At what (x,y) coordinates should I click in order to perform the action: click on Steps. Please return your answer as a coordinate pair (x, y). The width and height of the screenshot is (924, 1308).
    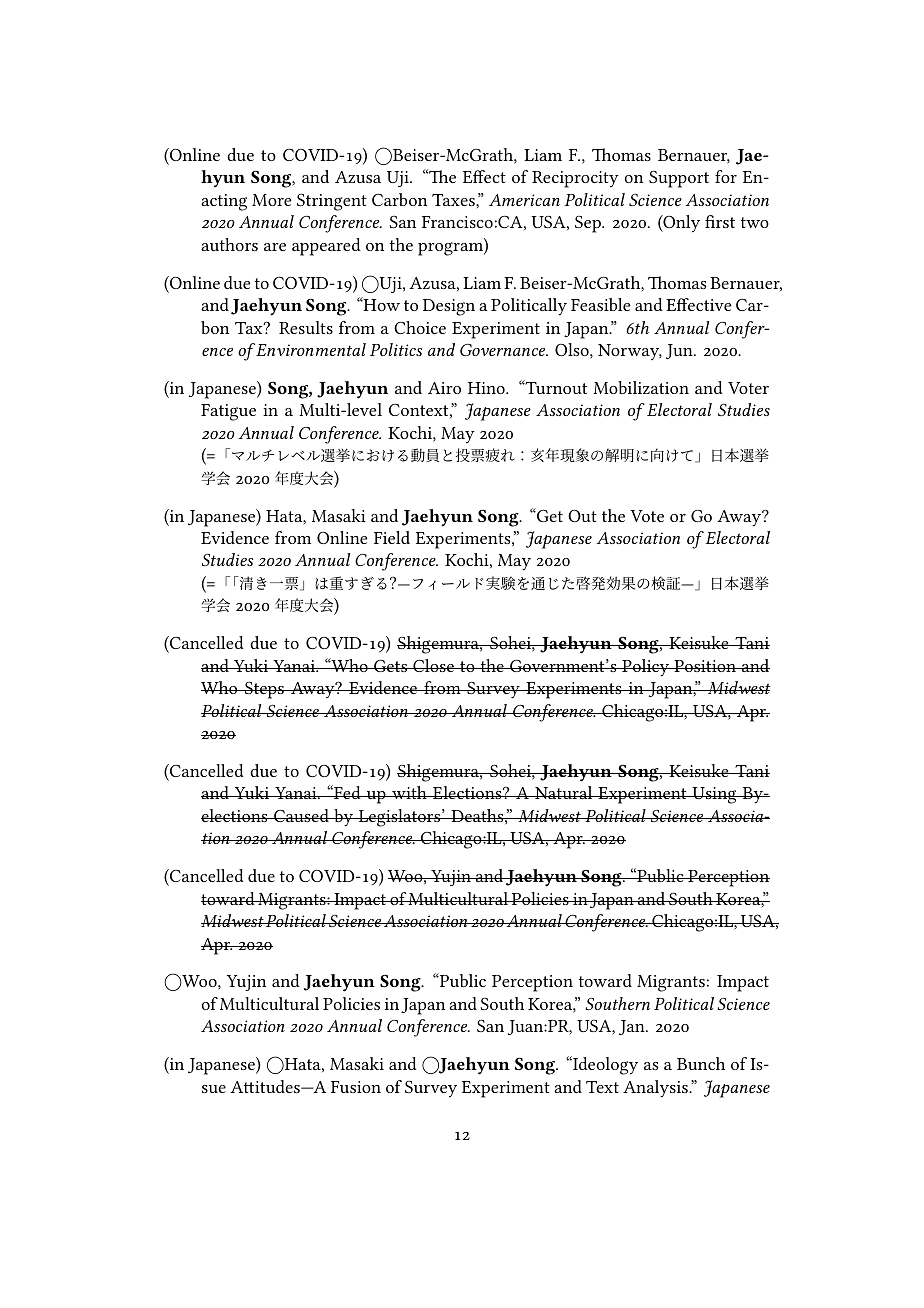
    Looking at the image, I should click on (264, 690).
